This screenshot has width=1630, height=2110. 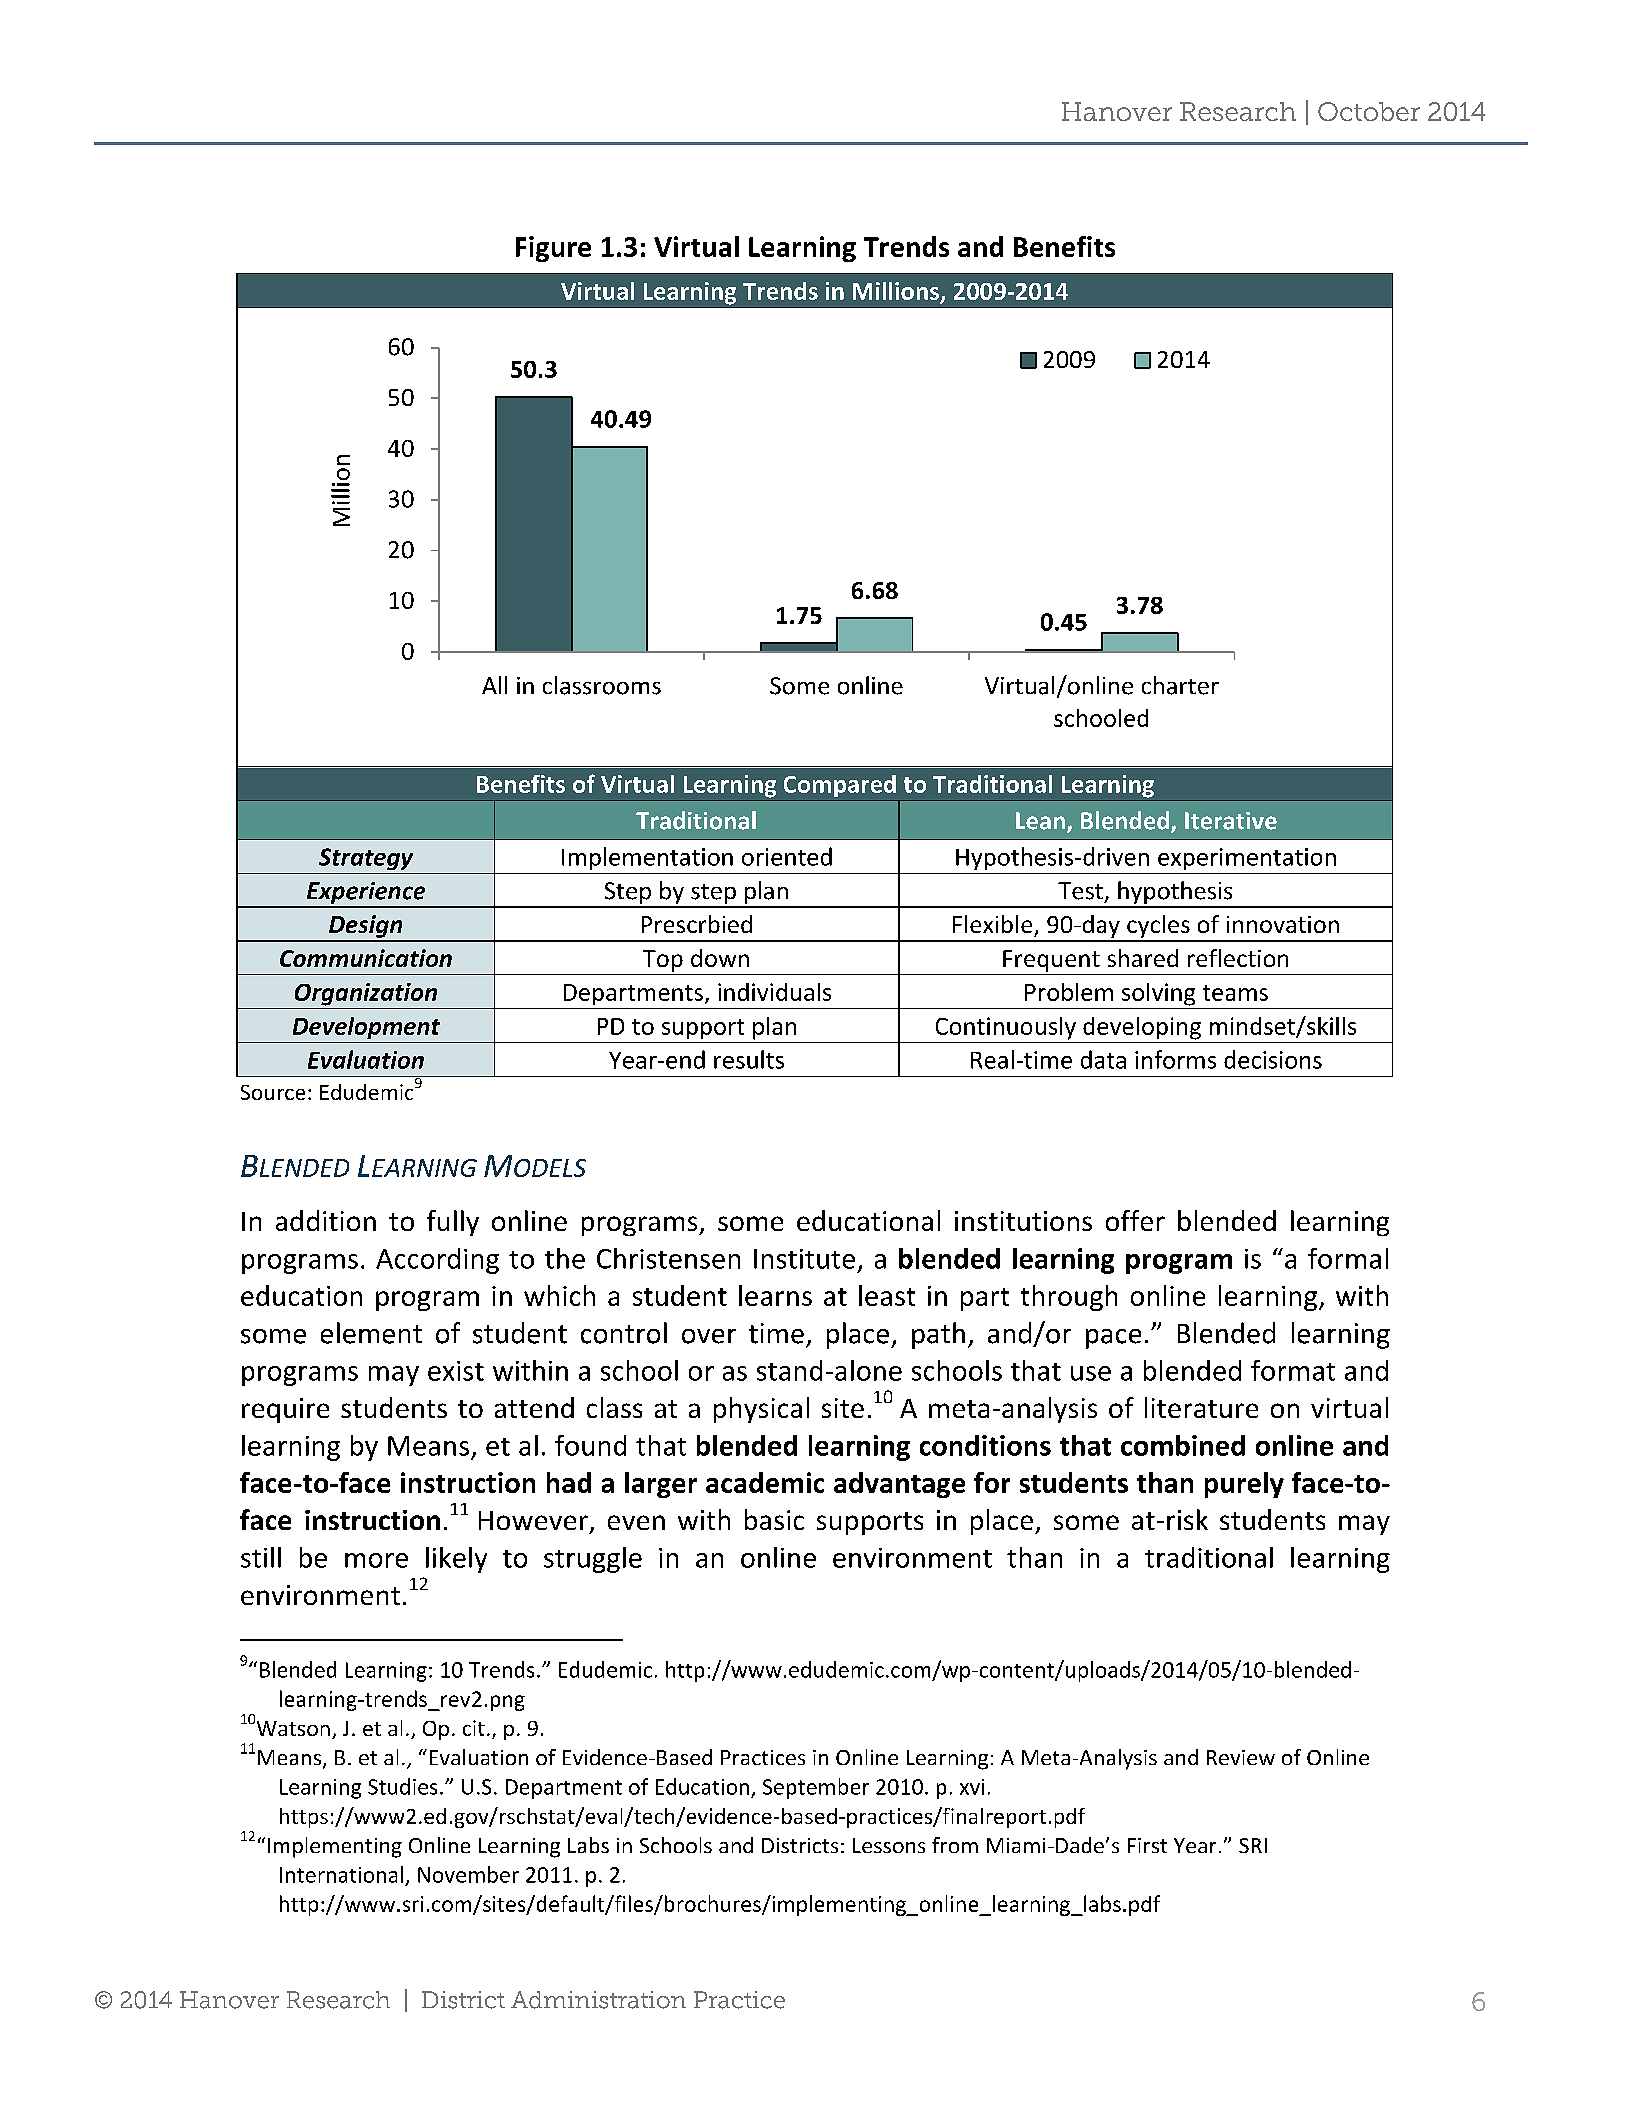 What do you see at coordinates (1273, 1059) in the screenshot?
I see `decisions` at bounding box center [1273, 1059].
